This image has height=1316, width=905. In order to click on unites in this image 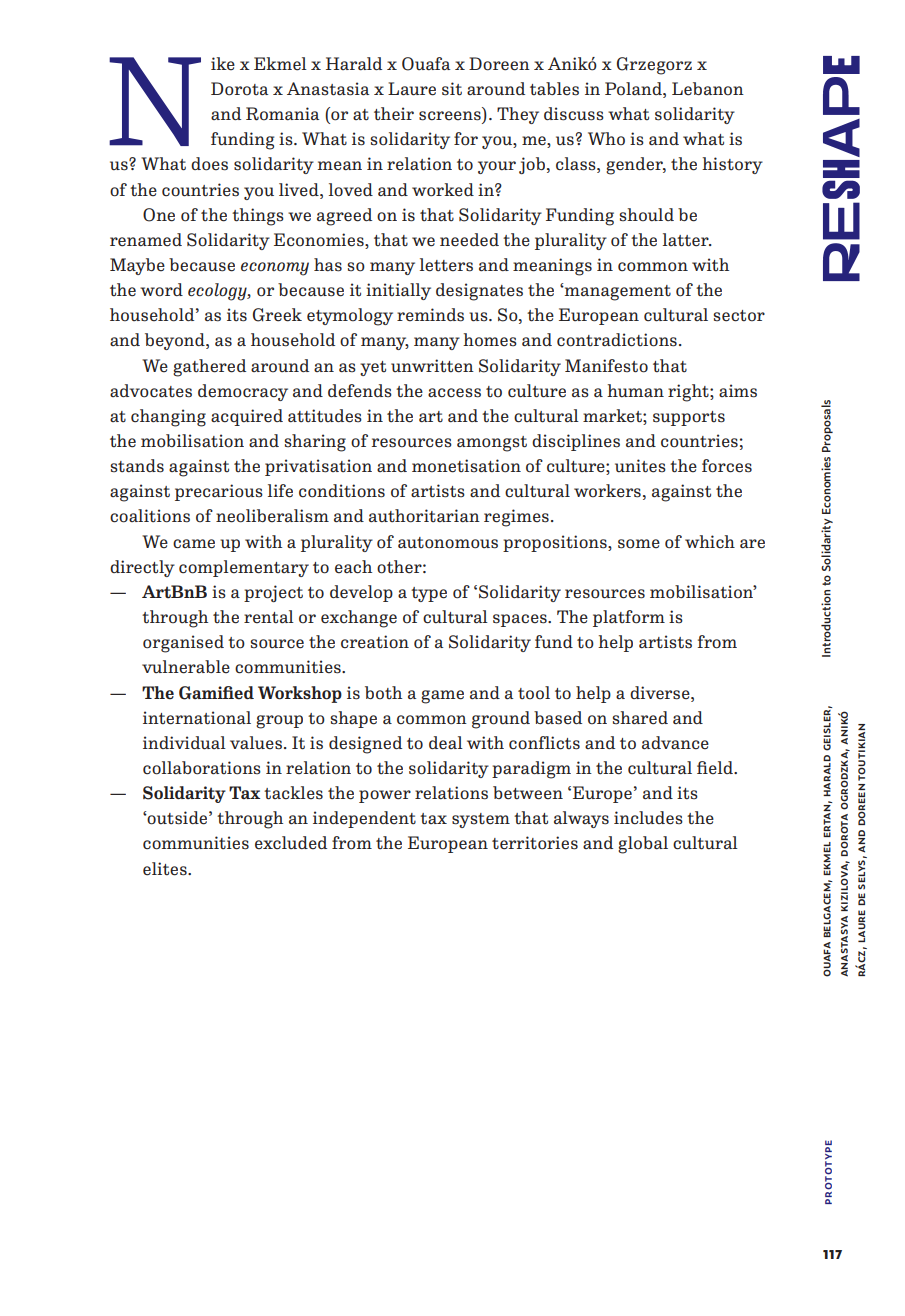, I will do `click(640, 466)`.
